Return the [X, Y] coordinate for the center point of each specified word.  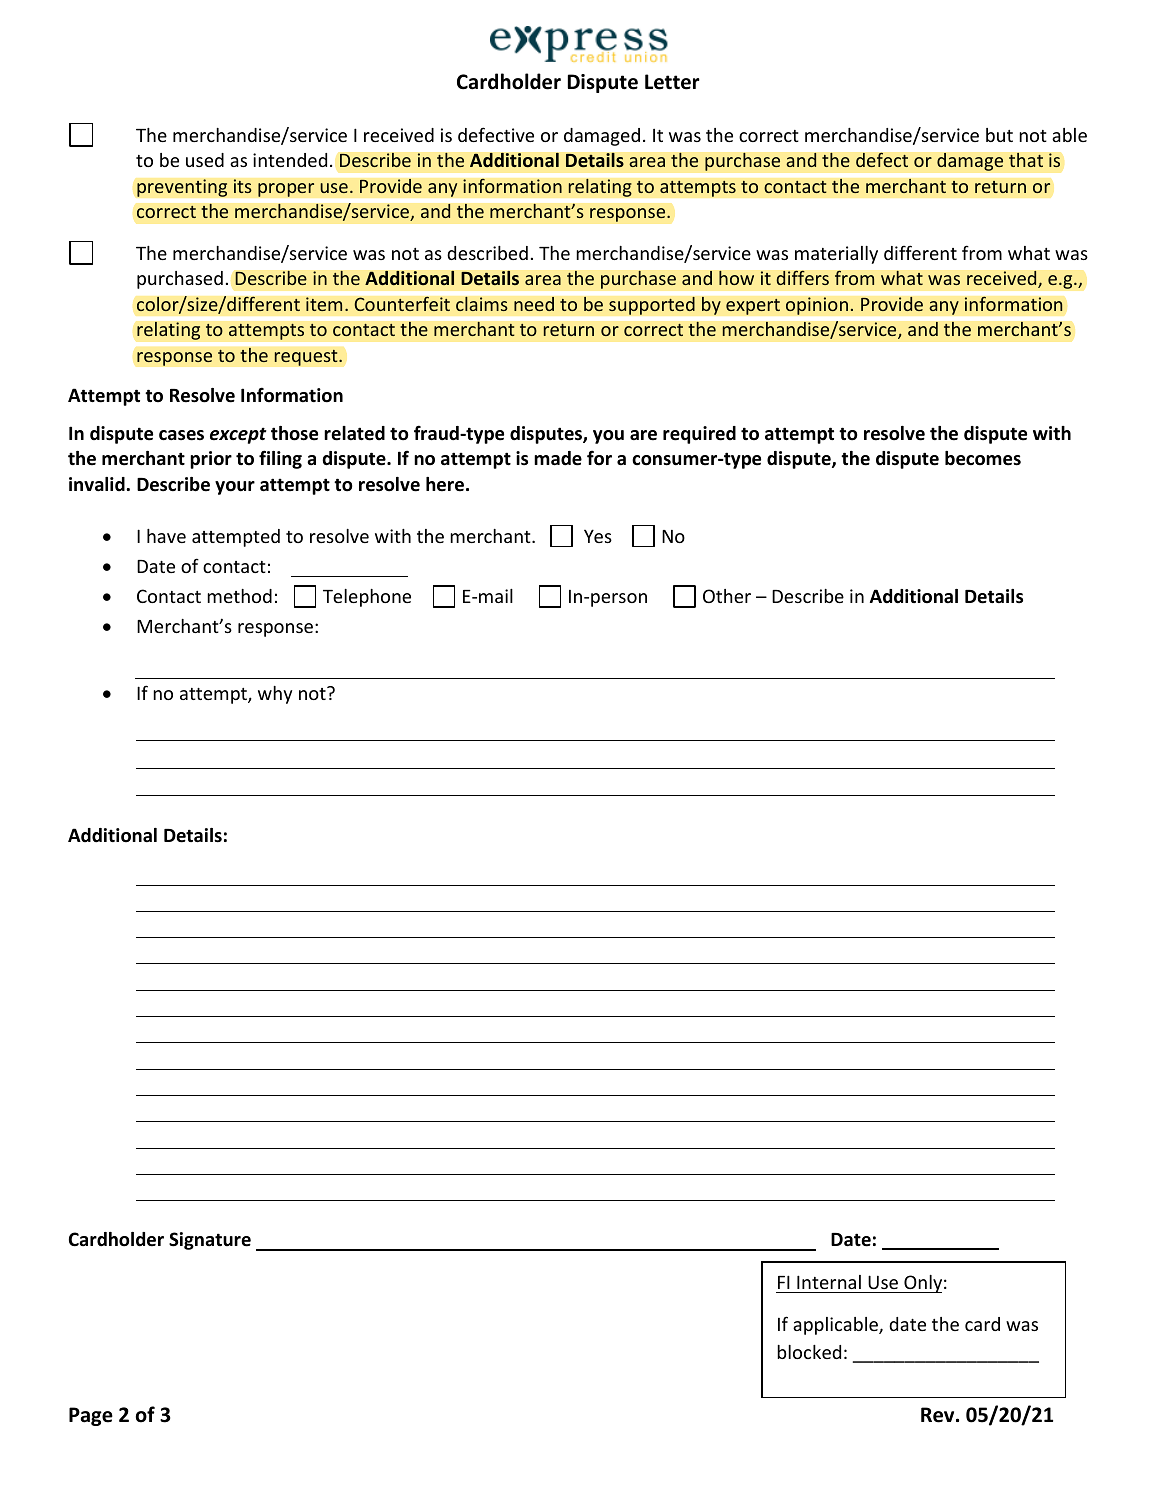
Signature [210, 1241]
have [166, 536]
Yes [598, 536]
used [205, 160]
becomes [983, 458]
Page [91, 1416]
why [275, 695]
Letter [672, 82]
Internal [829, 1282]
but [999, 135]
